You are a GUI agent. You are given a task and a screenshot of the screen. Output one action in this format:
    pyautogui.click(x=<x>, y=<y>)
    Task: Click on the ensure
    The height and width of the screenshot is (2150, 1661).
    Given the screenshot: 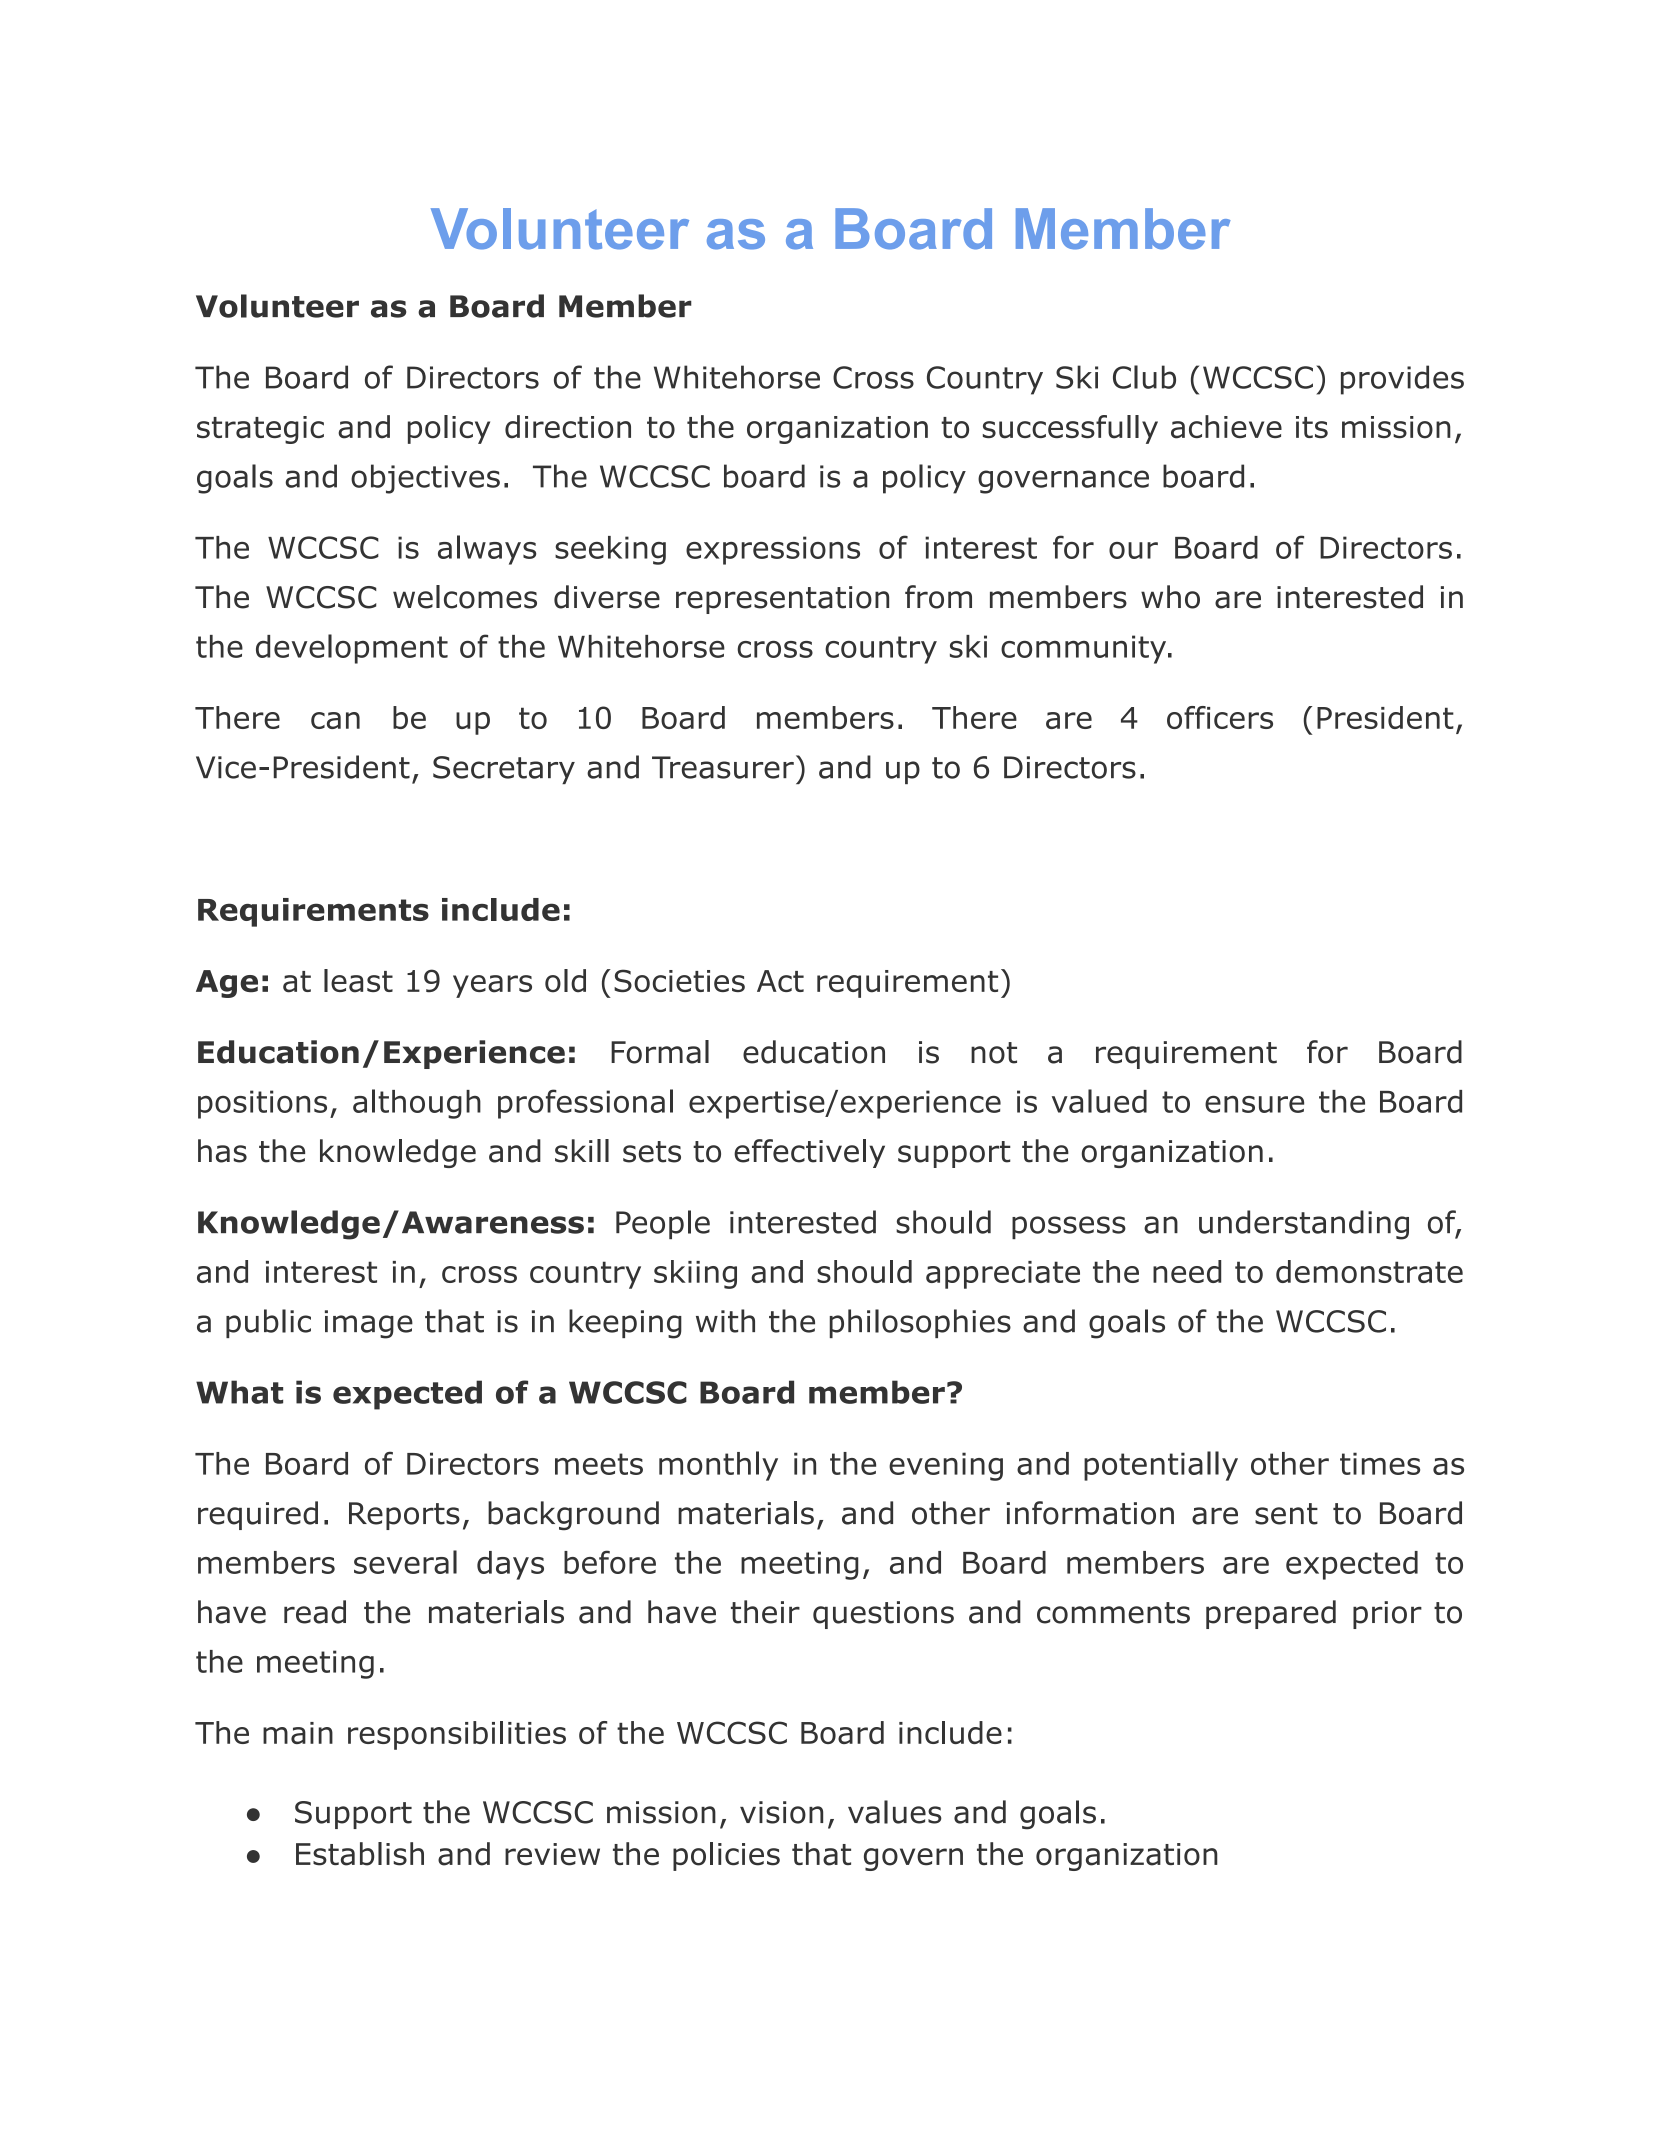 What is the action you would take?
    pyautogui.click(x=1254, y=1104)
